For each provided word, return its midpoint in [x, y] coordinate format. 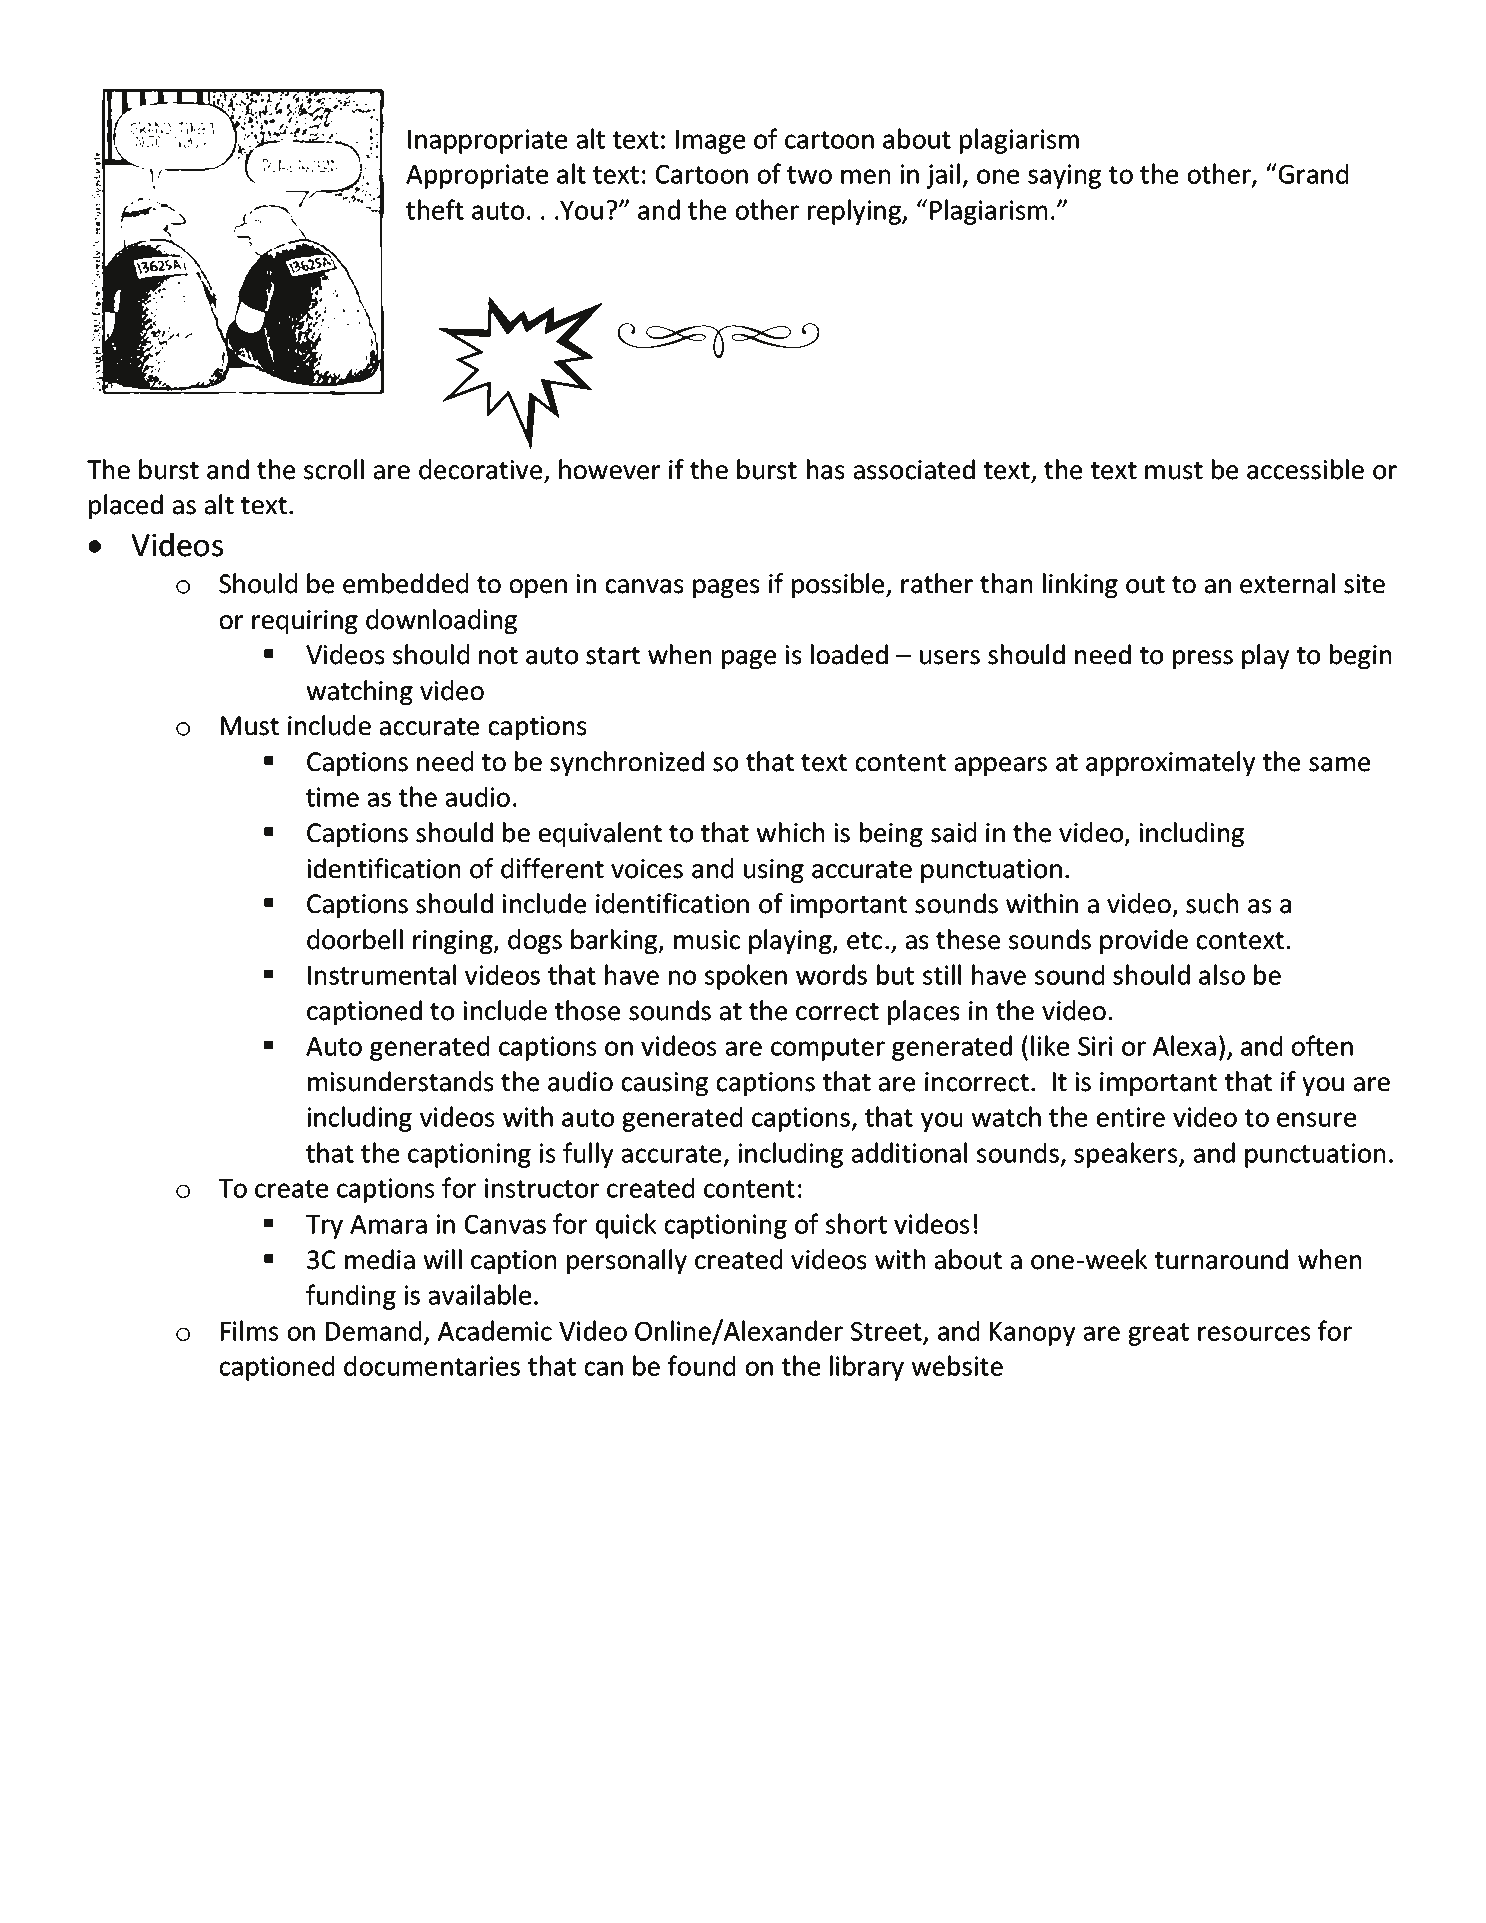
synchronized [627, 763]
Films [249, 1330]
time [332, 797]
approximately [1170, 763]
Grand [1312, 173]
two [809, 175]
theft [435, 209]
